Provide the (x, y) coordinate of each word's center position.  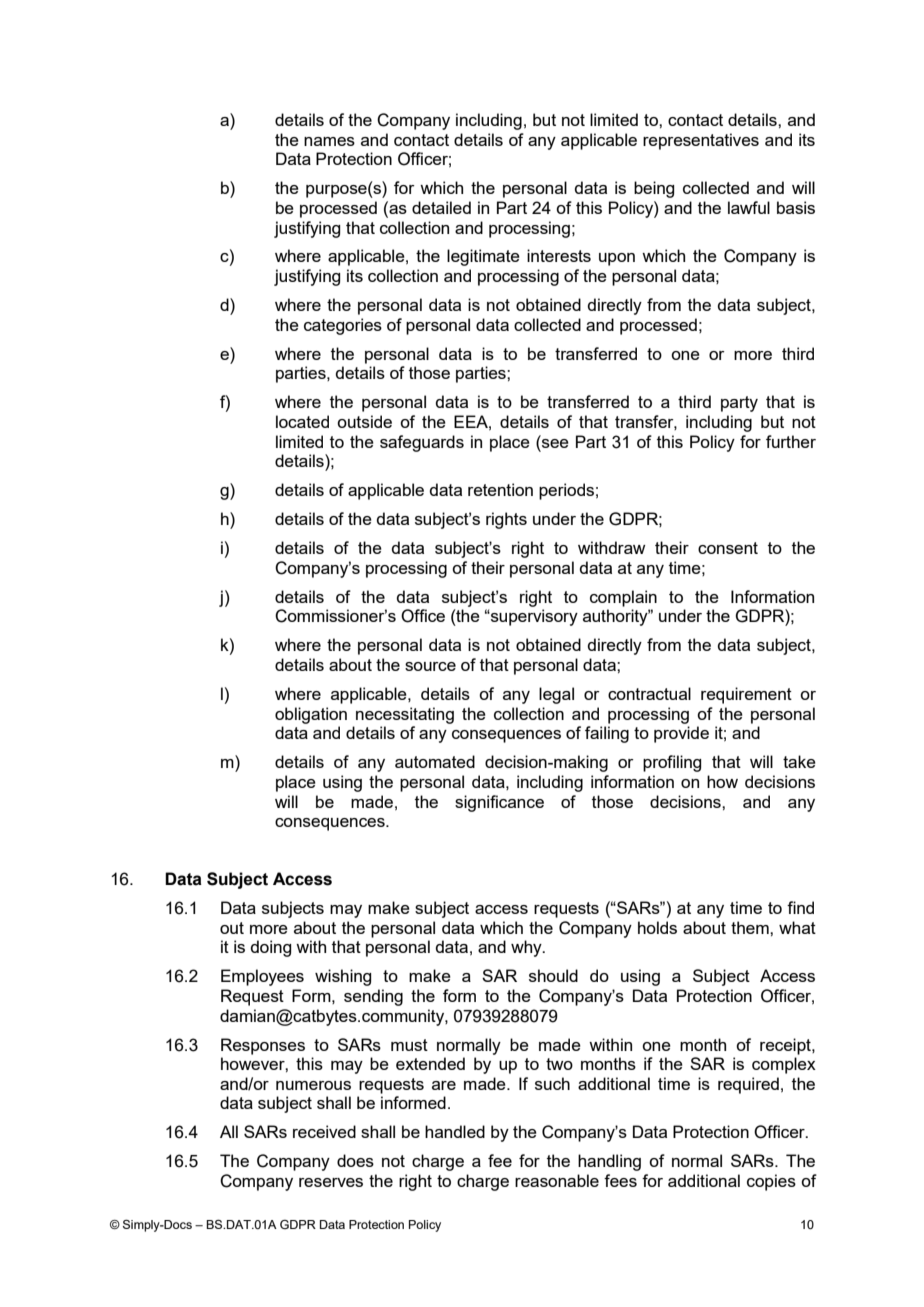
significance (499, 803)
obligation (311, 715)
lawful (749, 207)
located (302, 421)
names (329, 141)
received (324, 1131)
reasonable (557, 1180)
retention (500, 489)
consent (728, 548)
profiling (672, 763)
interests (559, 255)
